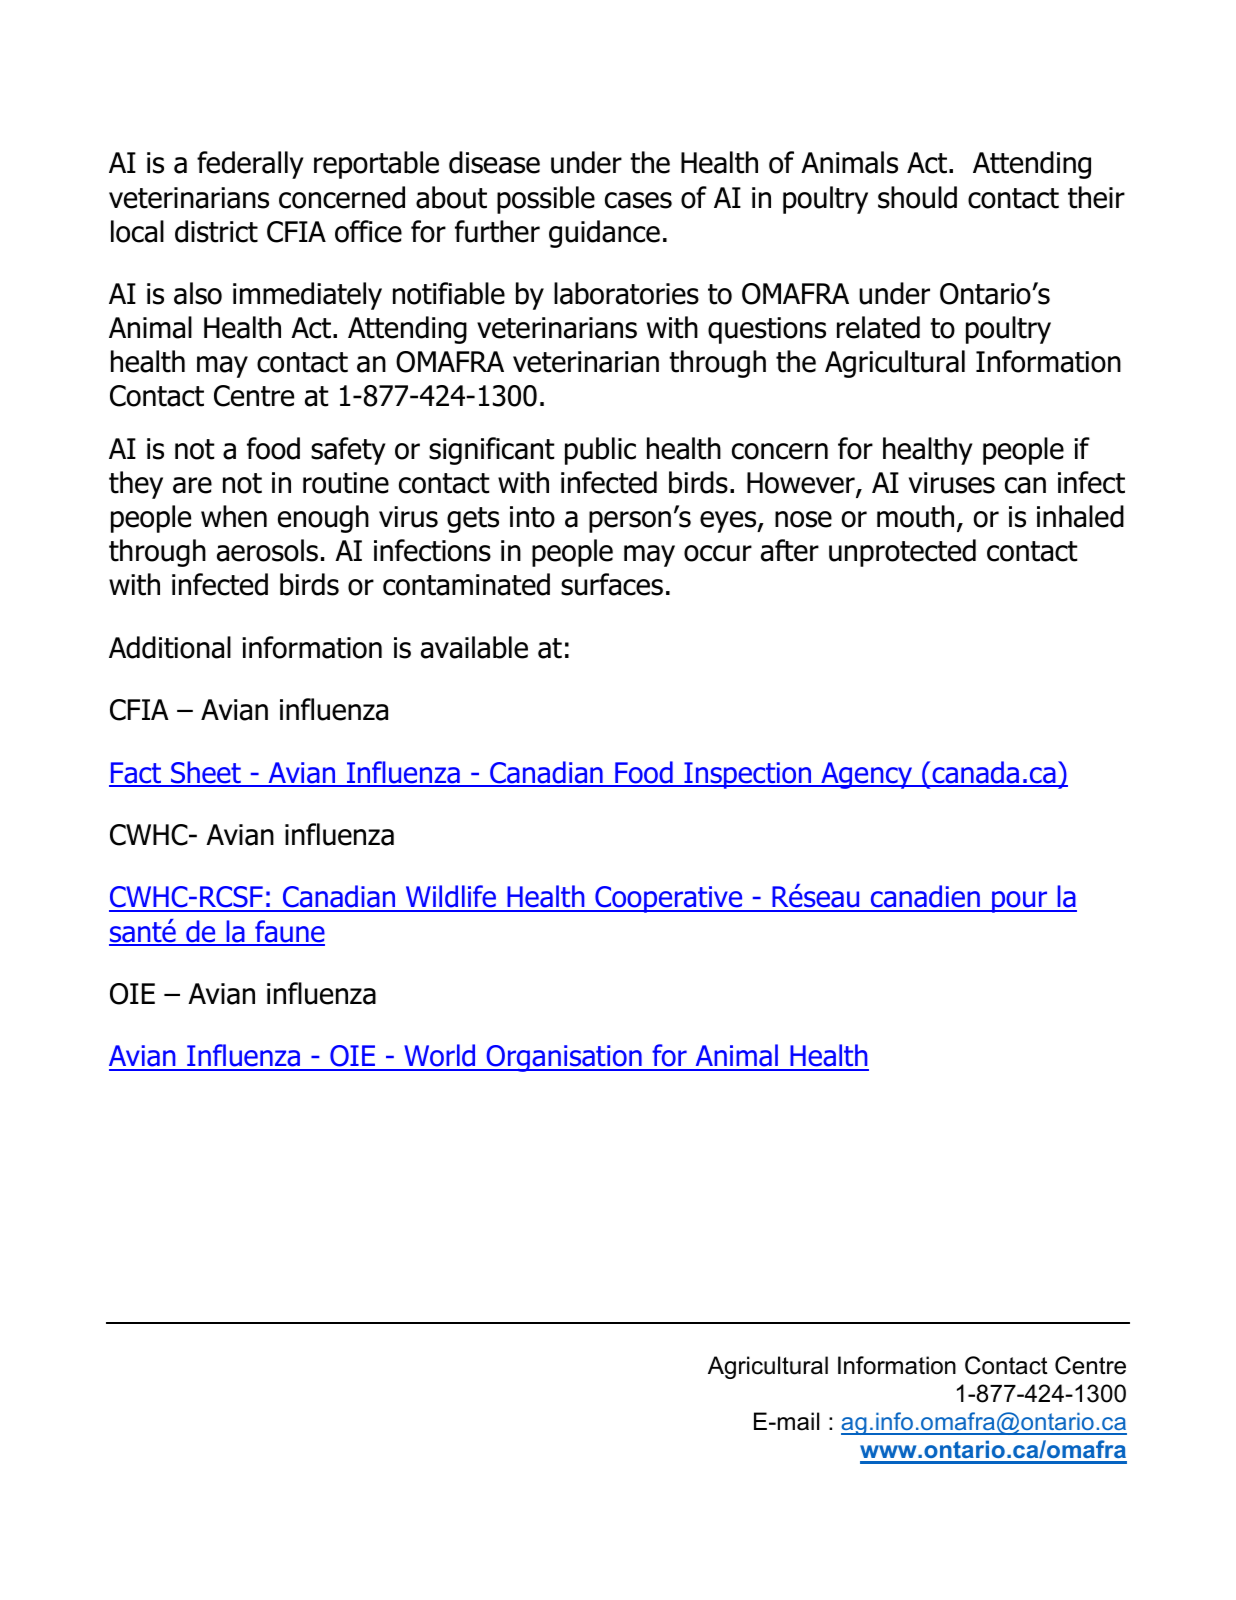 Image resolution: width=1236 pixels, height=1600 pixels. Describe the element at coordinates (250, 165) in the screenshot. I see `federally` at that location.
